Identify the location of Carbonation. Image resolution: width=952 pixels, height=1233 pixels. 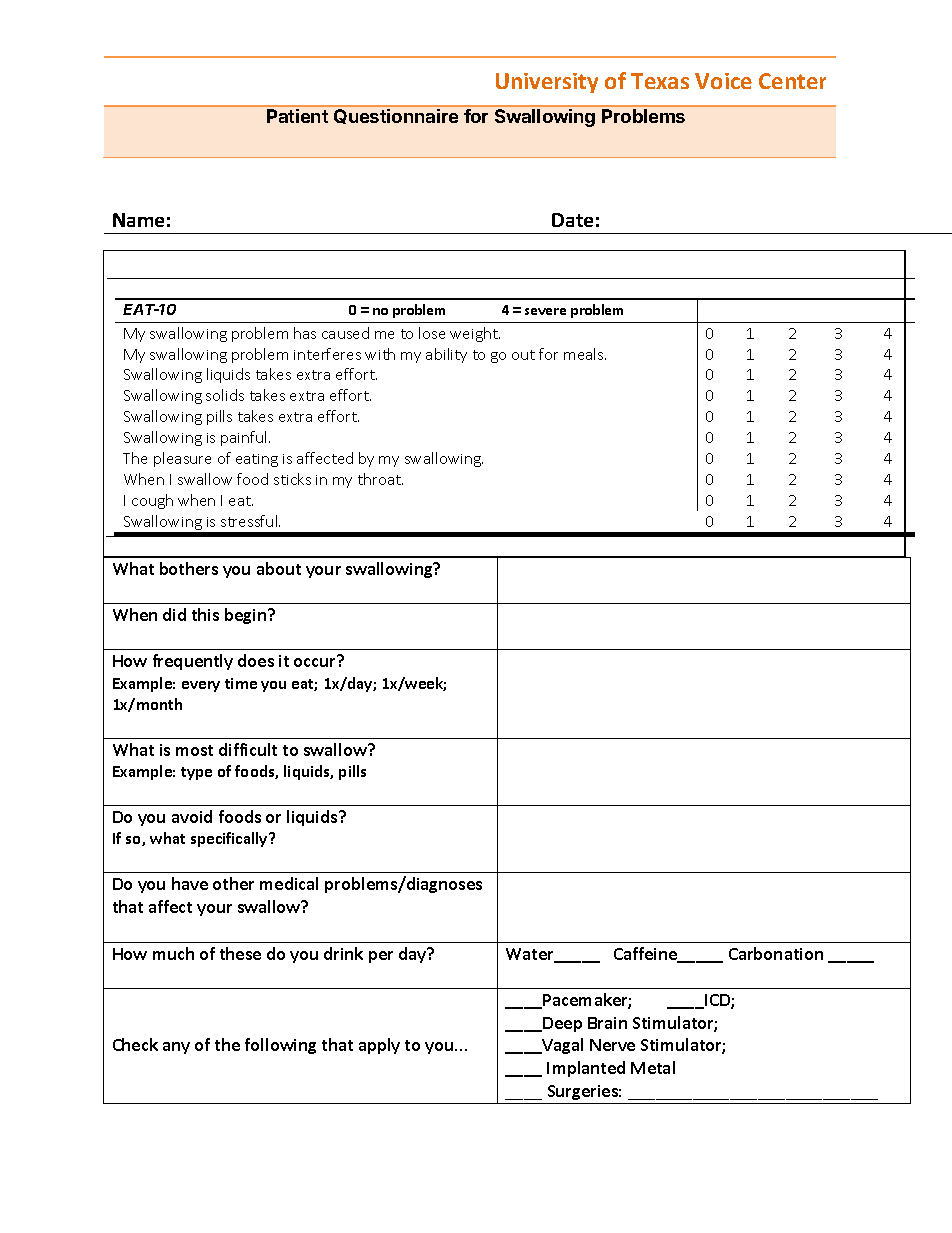
(776, 953).
